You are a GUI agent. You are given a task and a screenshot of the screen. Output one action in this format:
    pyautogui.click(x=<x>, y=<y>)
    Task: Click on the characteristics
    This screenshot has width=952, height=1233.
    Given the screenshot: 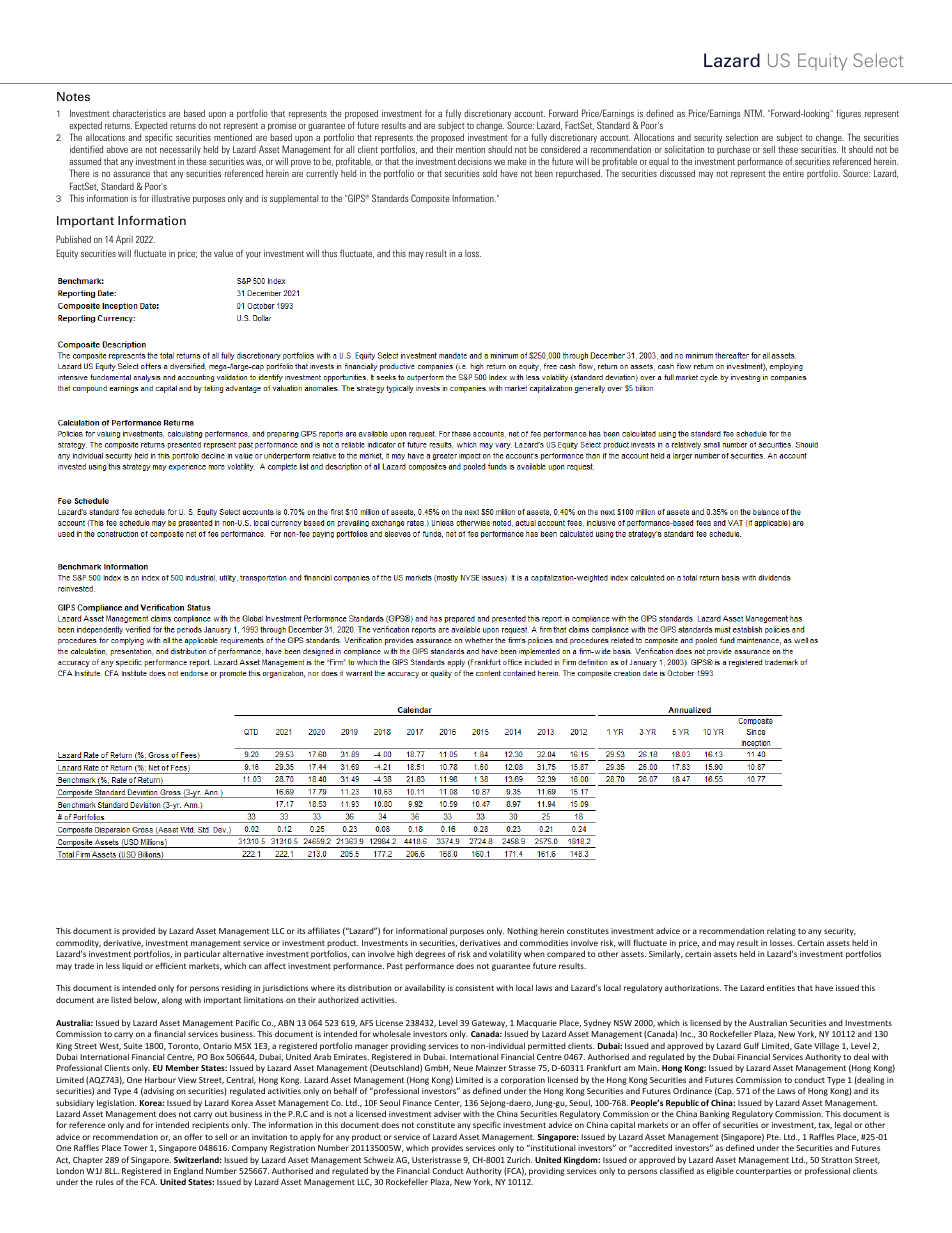 What is the action you would take?
    pyautogui.click(x=139, y=113)
